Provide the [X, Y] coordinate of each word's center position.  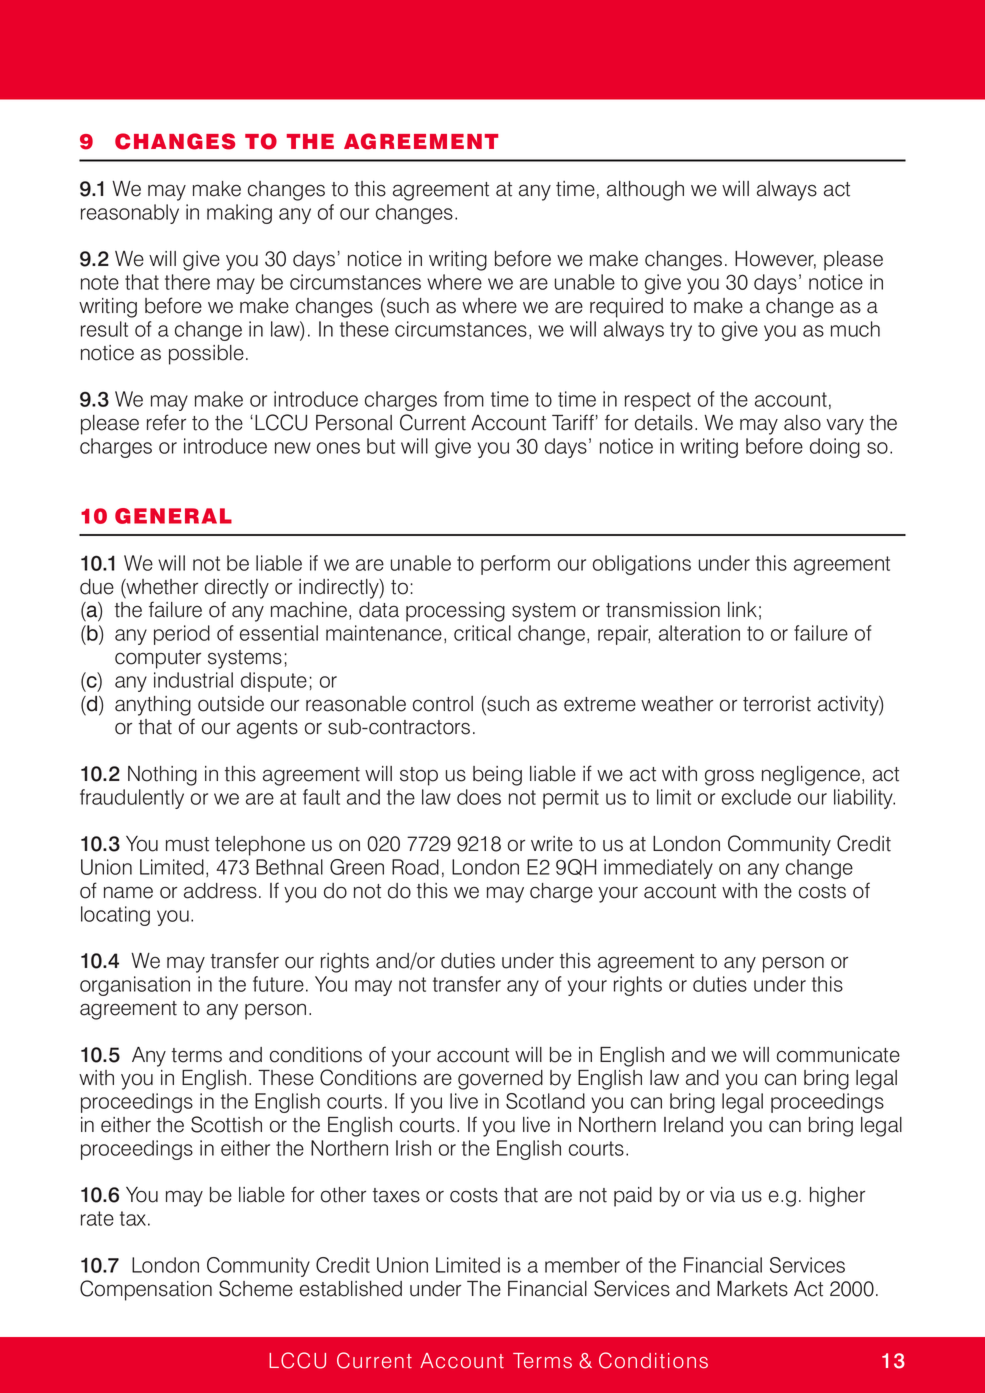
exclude [756, 797]
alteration [699, 633]
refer [166, 422]
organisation [135, 986]
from [464, 399]
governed [500, 1080]
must [187, 844]
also [802, 423]
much [855, 329]
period [182, 635]
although [645, 191]
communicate [838, 1055]
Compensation [146, 1290]
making [239, 214]
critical [482, 633]
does [479, 797]
